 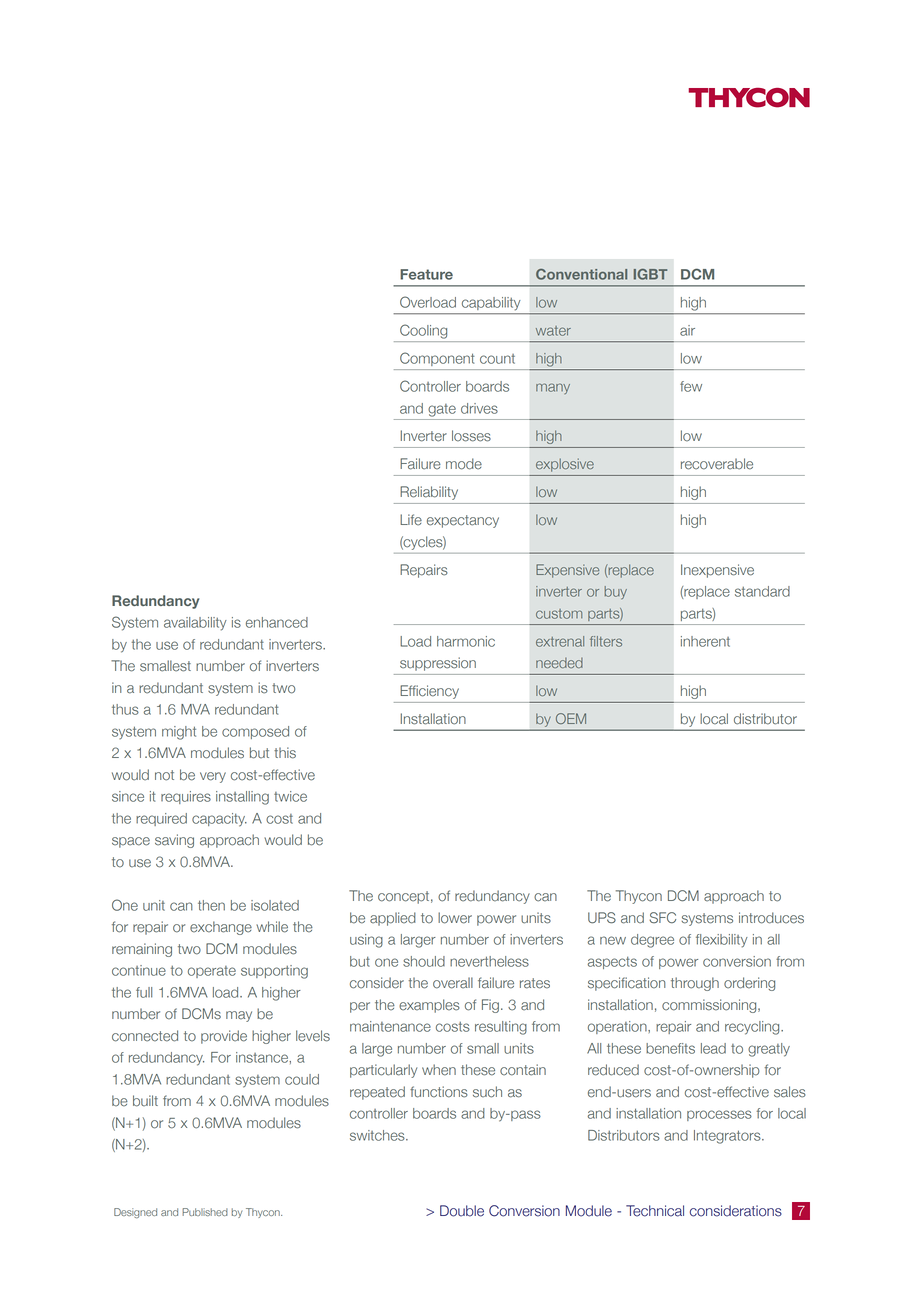 I want to click on Efficiency, so click(x=430, y=692).
